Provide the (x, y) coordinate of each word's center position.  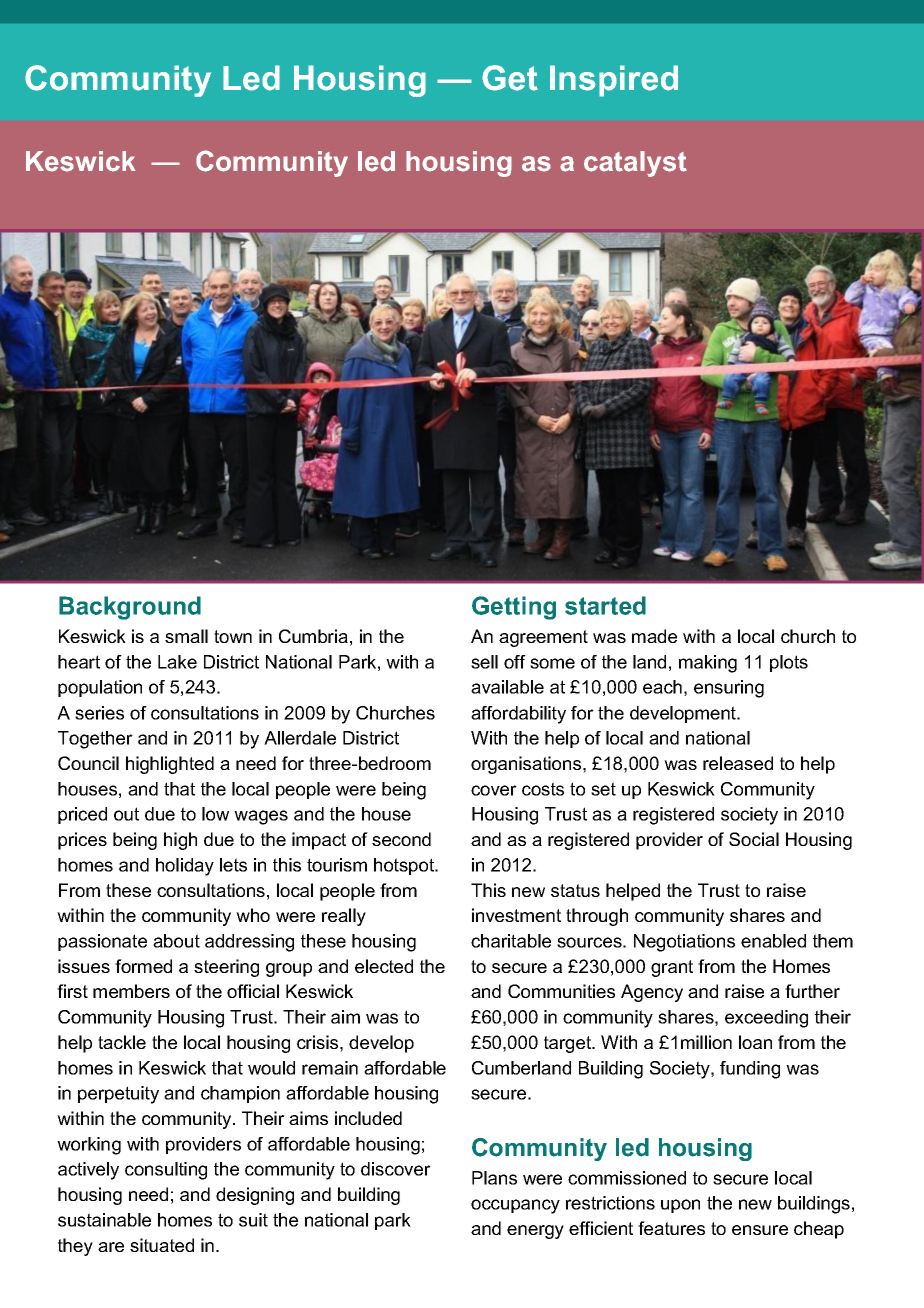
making (708, 664)
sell (484, 662)
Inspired (614, 81)
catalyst (635, 164)
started (605, 605)
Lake (177, 662)
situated (162, 1245)
